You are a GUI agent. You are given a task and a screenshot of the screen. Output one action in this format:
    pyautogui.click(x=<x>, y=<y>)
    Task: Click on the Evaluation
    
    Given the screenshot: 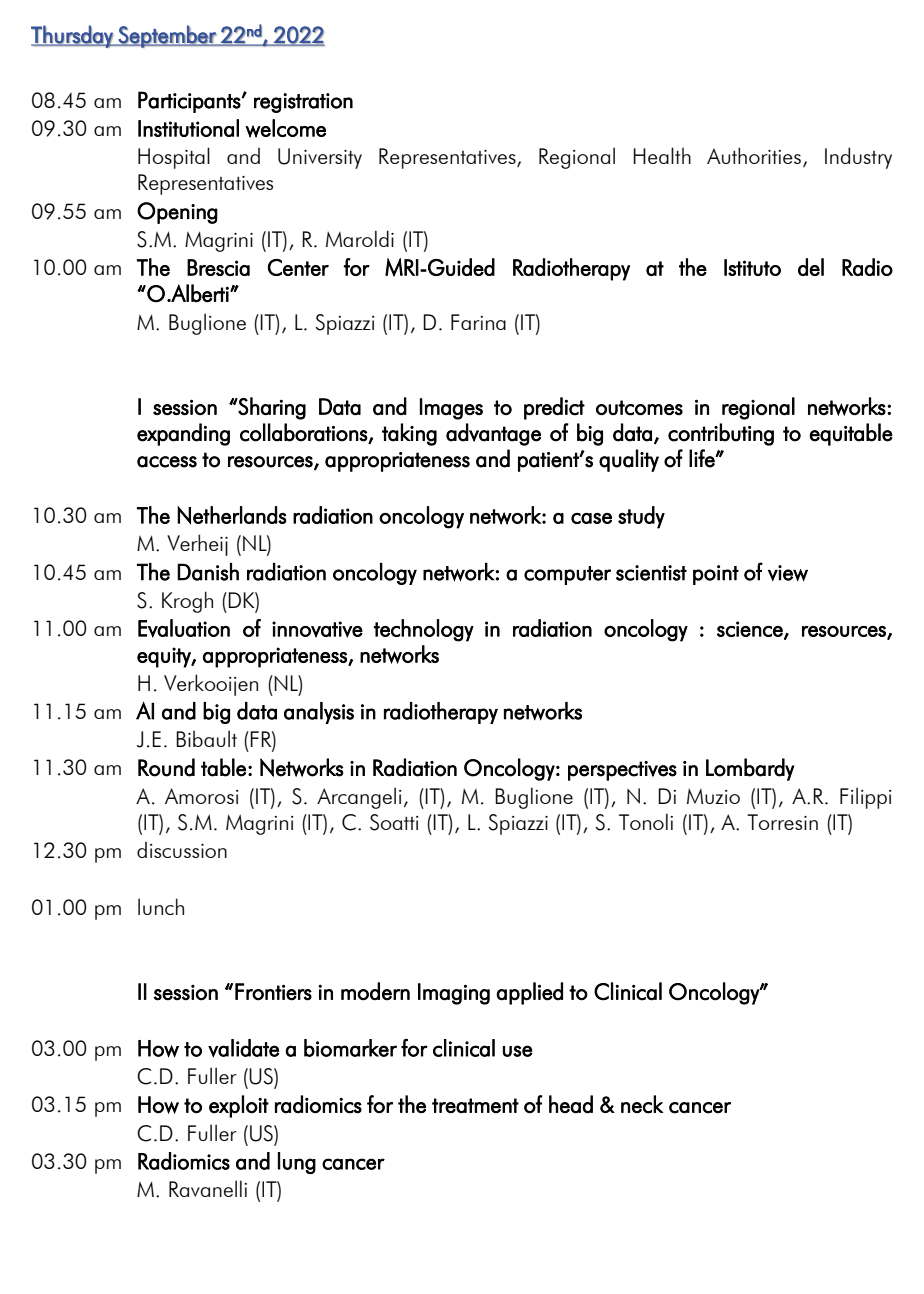 What is the action you would take?
    pyautogui.click(x=184, y=628)
